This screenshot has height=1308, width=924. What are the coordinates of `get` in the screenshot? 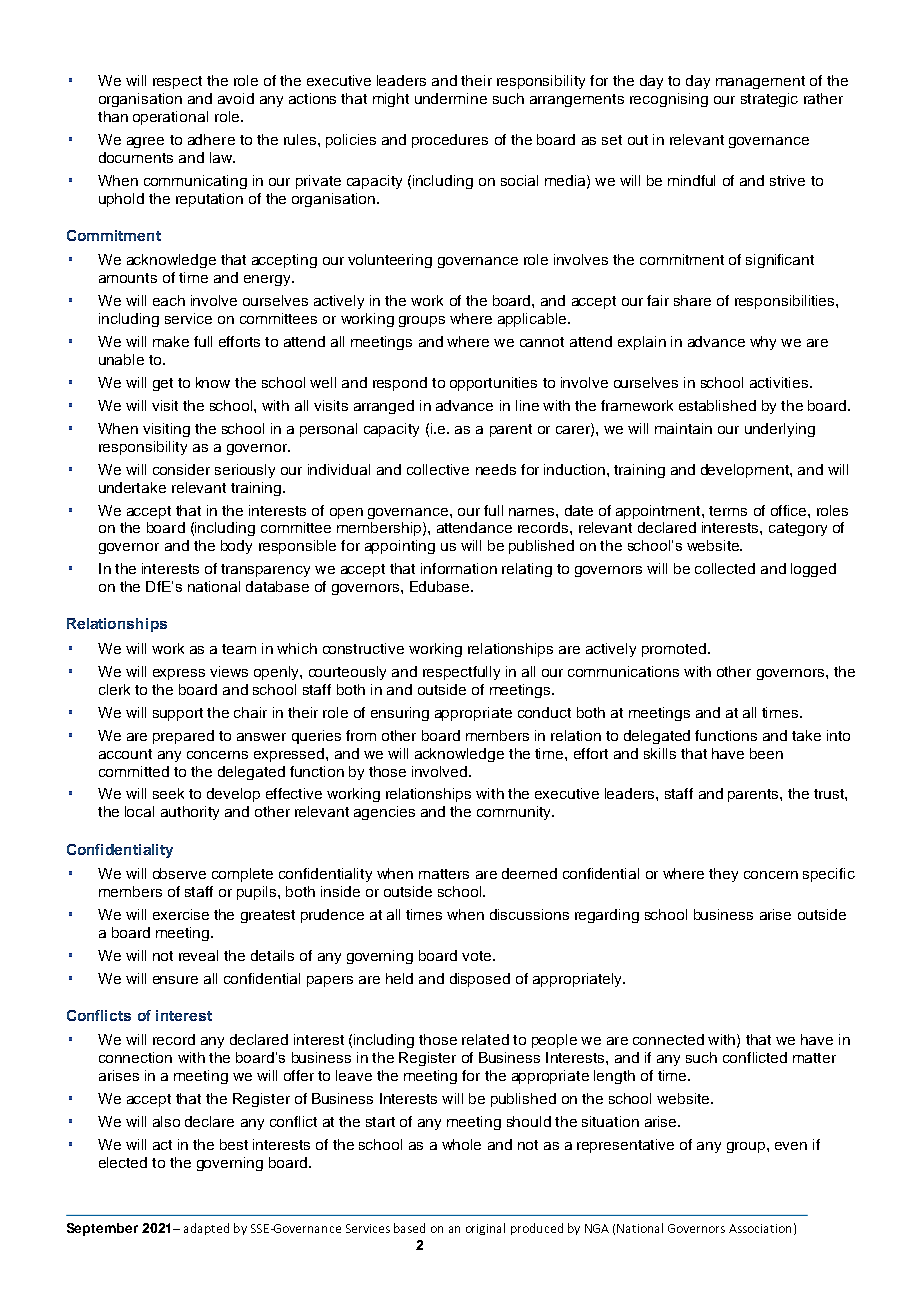 It's located at (163, 384).
